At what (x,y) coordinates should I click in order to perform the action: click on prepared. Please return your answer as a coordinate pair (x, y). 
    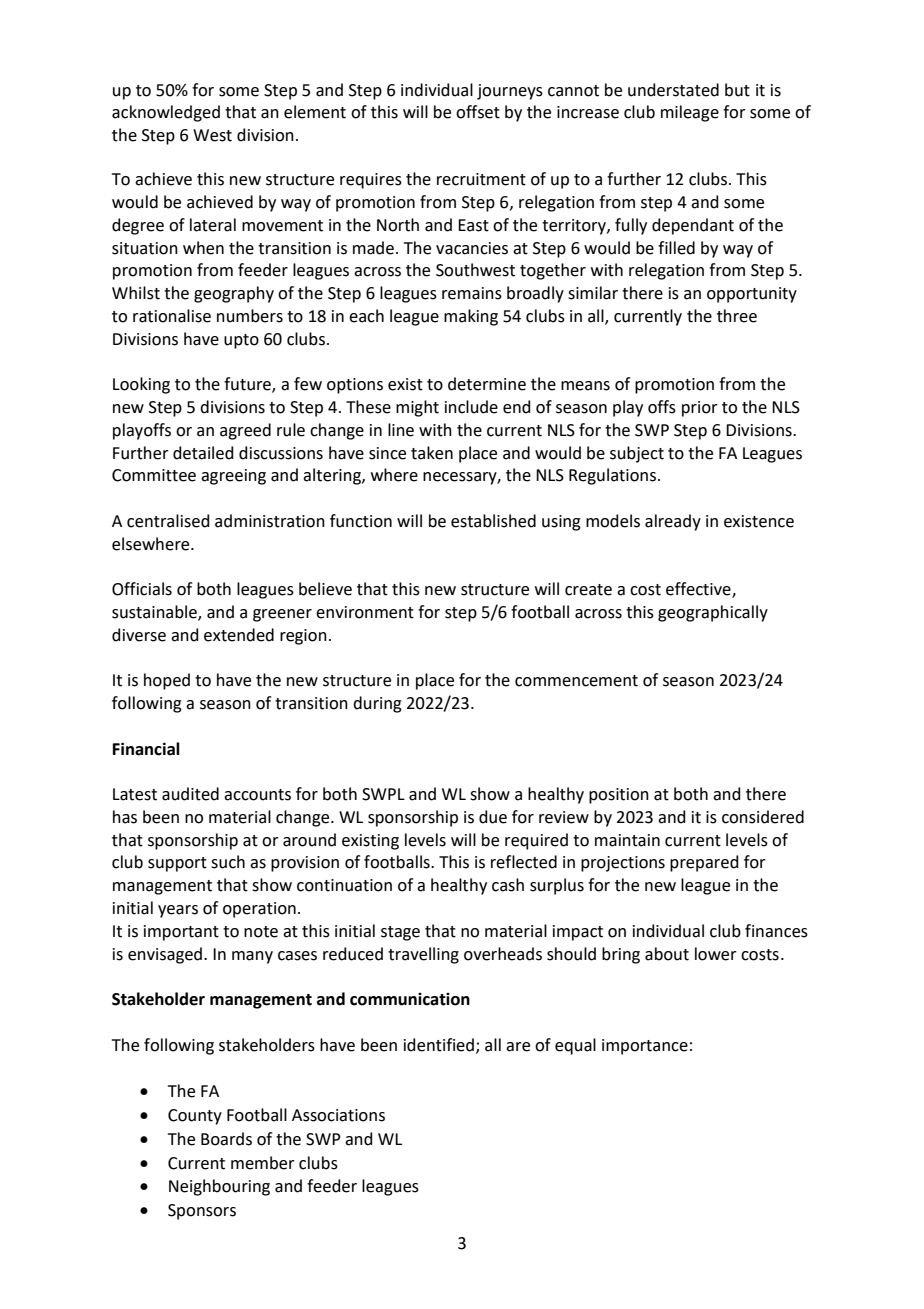
    Looking at the image, I should click on (704, 863).
